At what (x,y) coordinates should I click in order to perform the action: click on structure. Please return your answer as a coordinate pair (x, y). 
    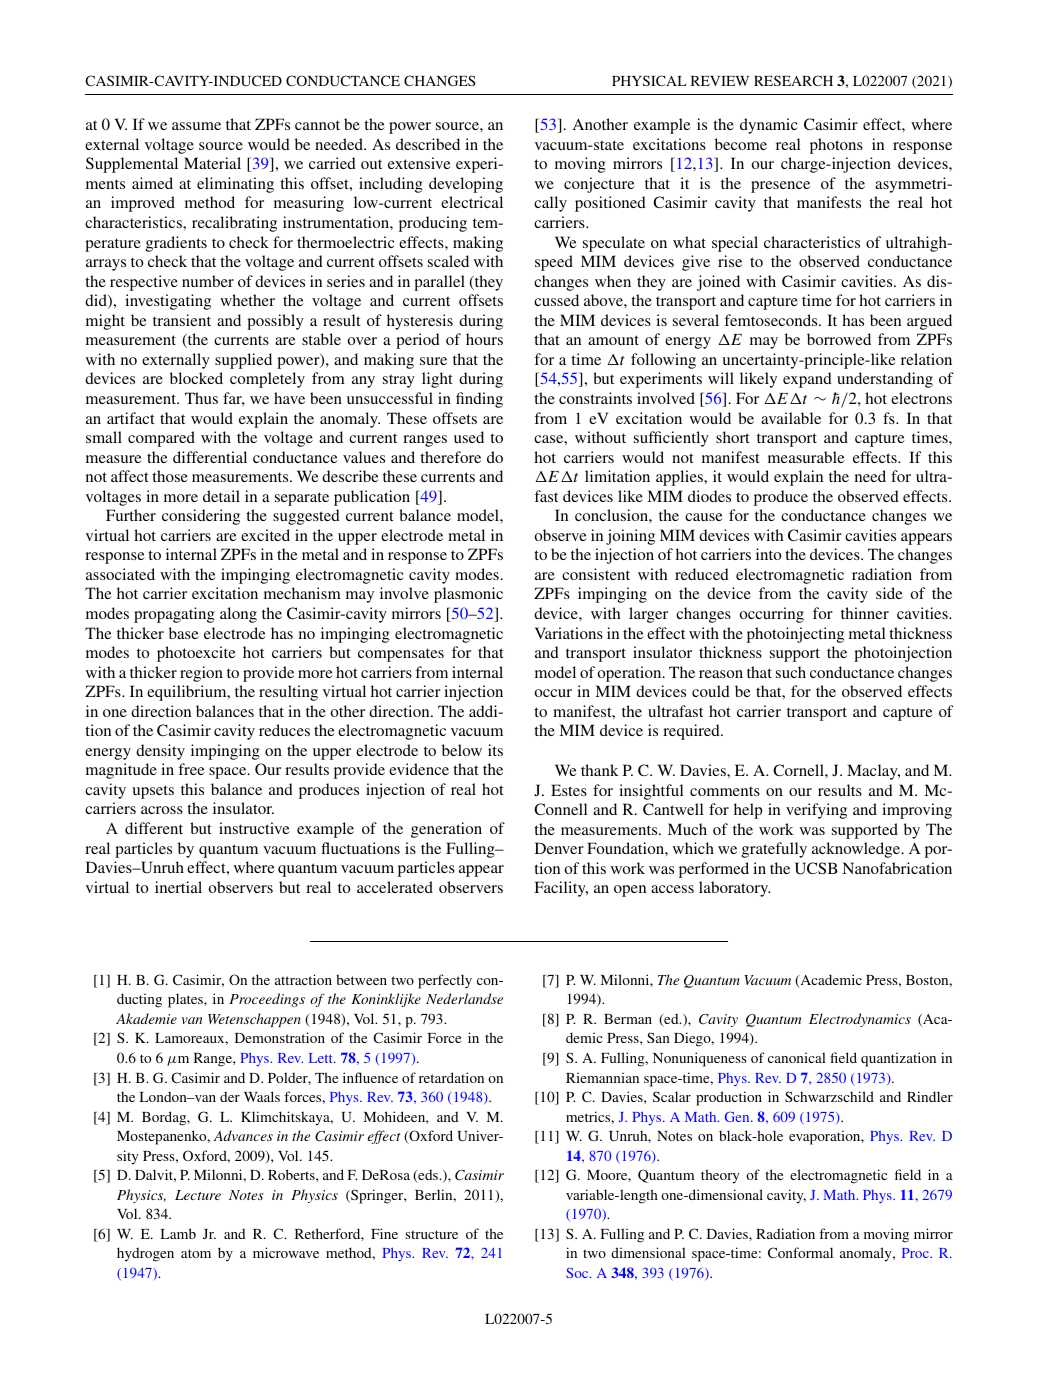
    Looking at the image, I should click on (431, 1234).
